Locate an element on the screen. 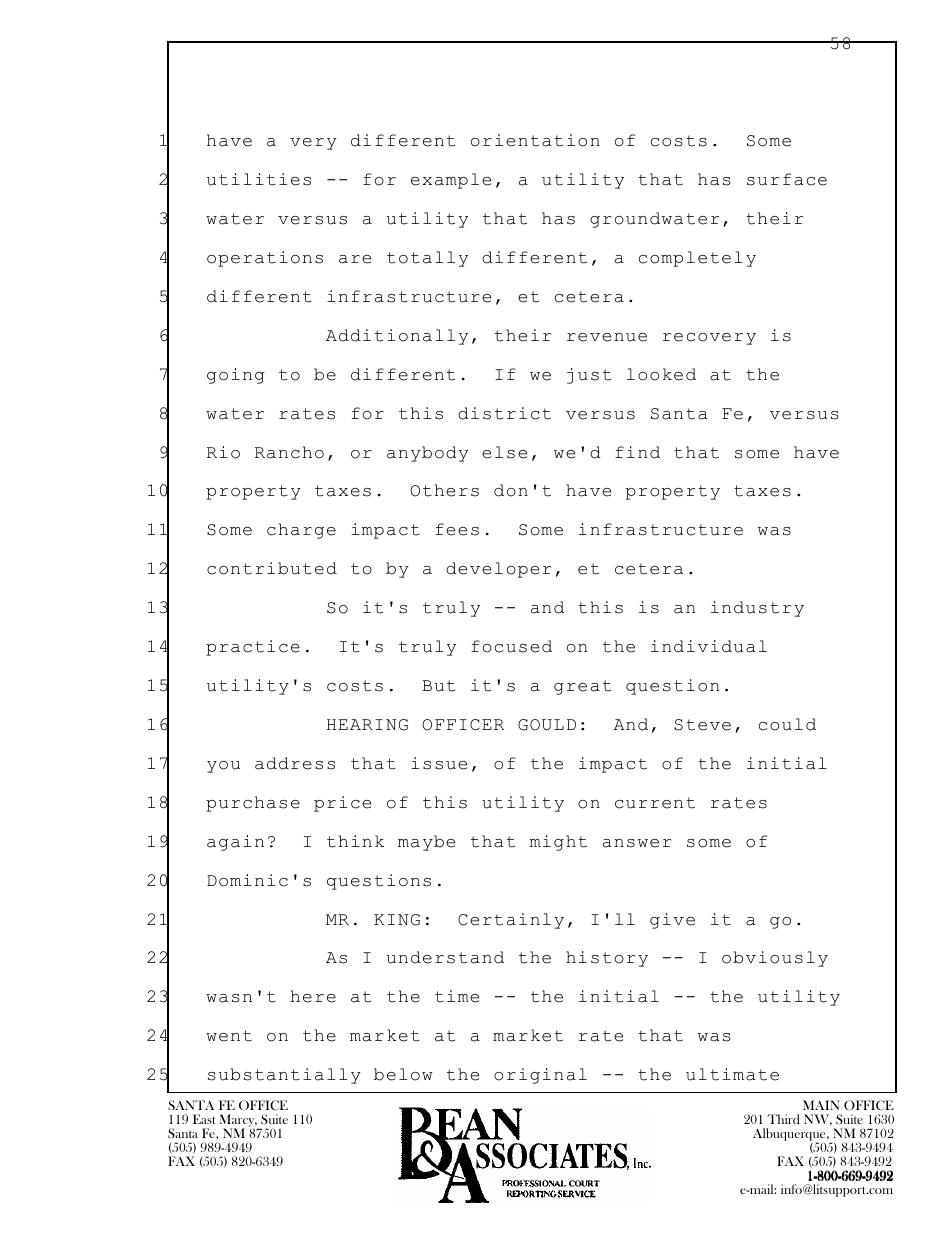  could is located at coordinates (787, 724).
